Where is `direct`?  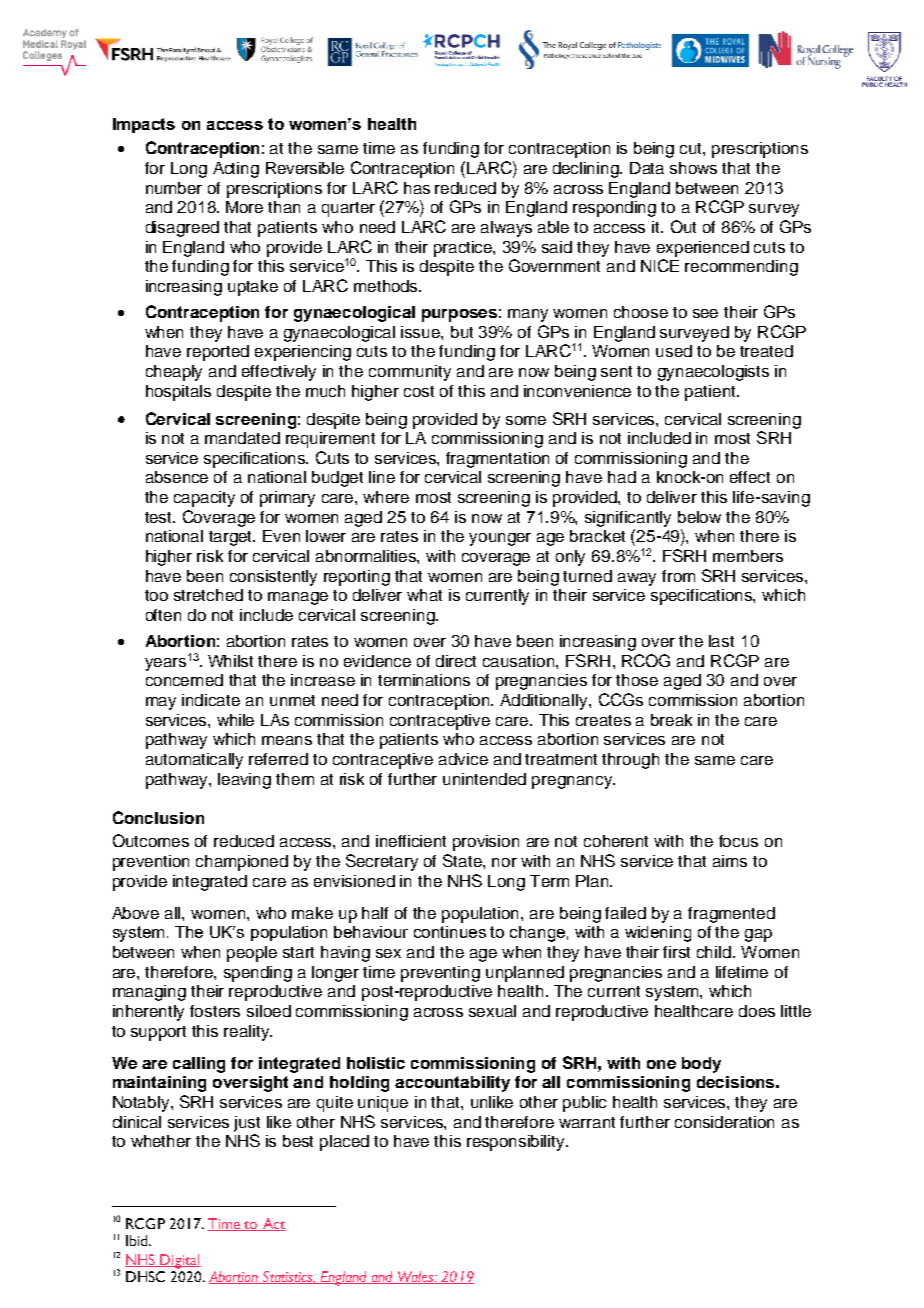
direct is located at coordinates (456, 661).
